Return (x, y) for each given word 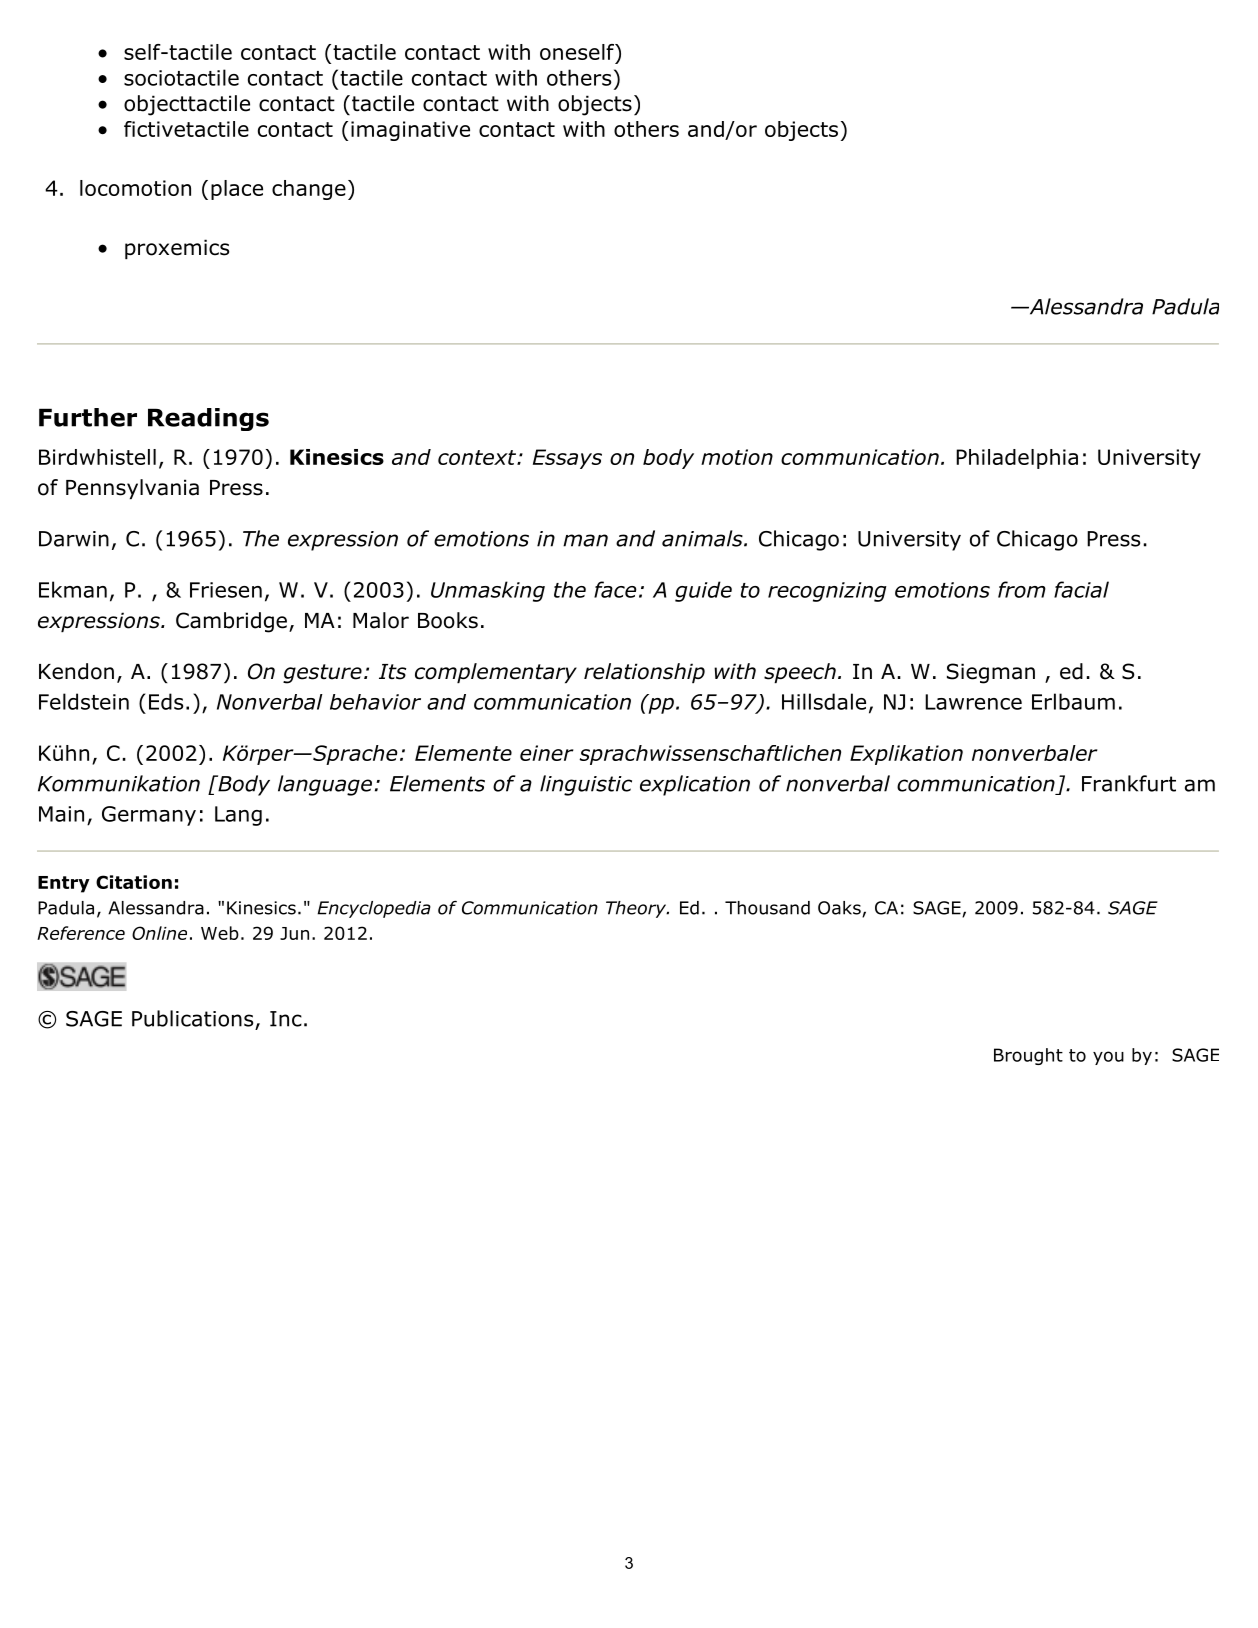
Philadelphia (1017, 459)
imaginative (410, 131)
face (615, 589)
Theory (637, 909)
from (1022, 589)
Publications (192, 1018)
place (237, 190)
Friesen (226, 590)
